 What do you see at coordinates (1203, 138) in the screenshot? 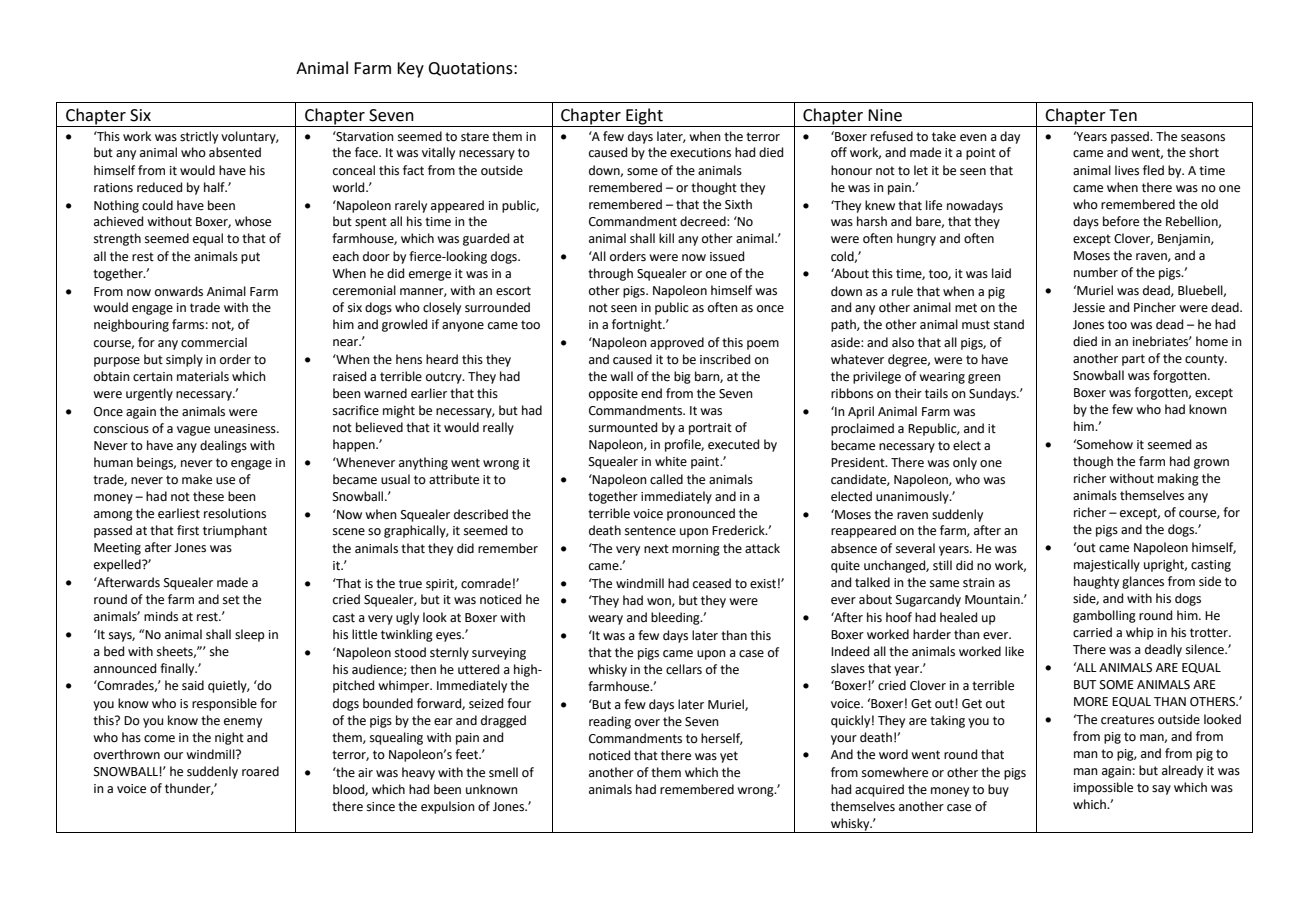
I see `seasons` at bounding box center [1203, 138].
